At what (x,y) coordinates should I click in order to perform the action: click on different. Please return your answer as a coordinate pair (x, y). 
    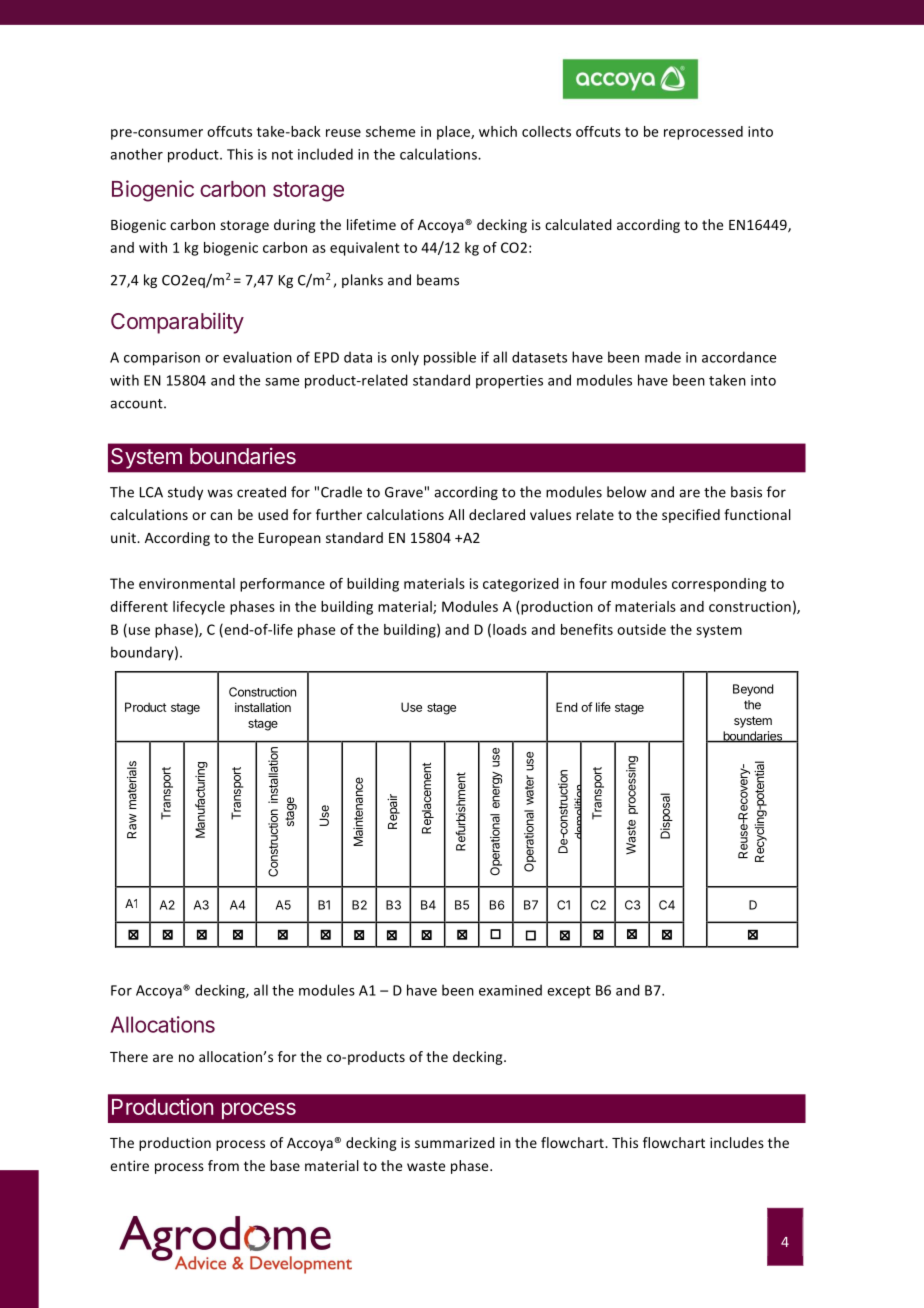
    Looking at the image, I should click on (139, 606).
